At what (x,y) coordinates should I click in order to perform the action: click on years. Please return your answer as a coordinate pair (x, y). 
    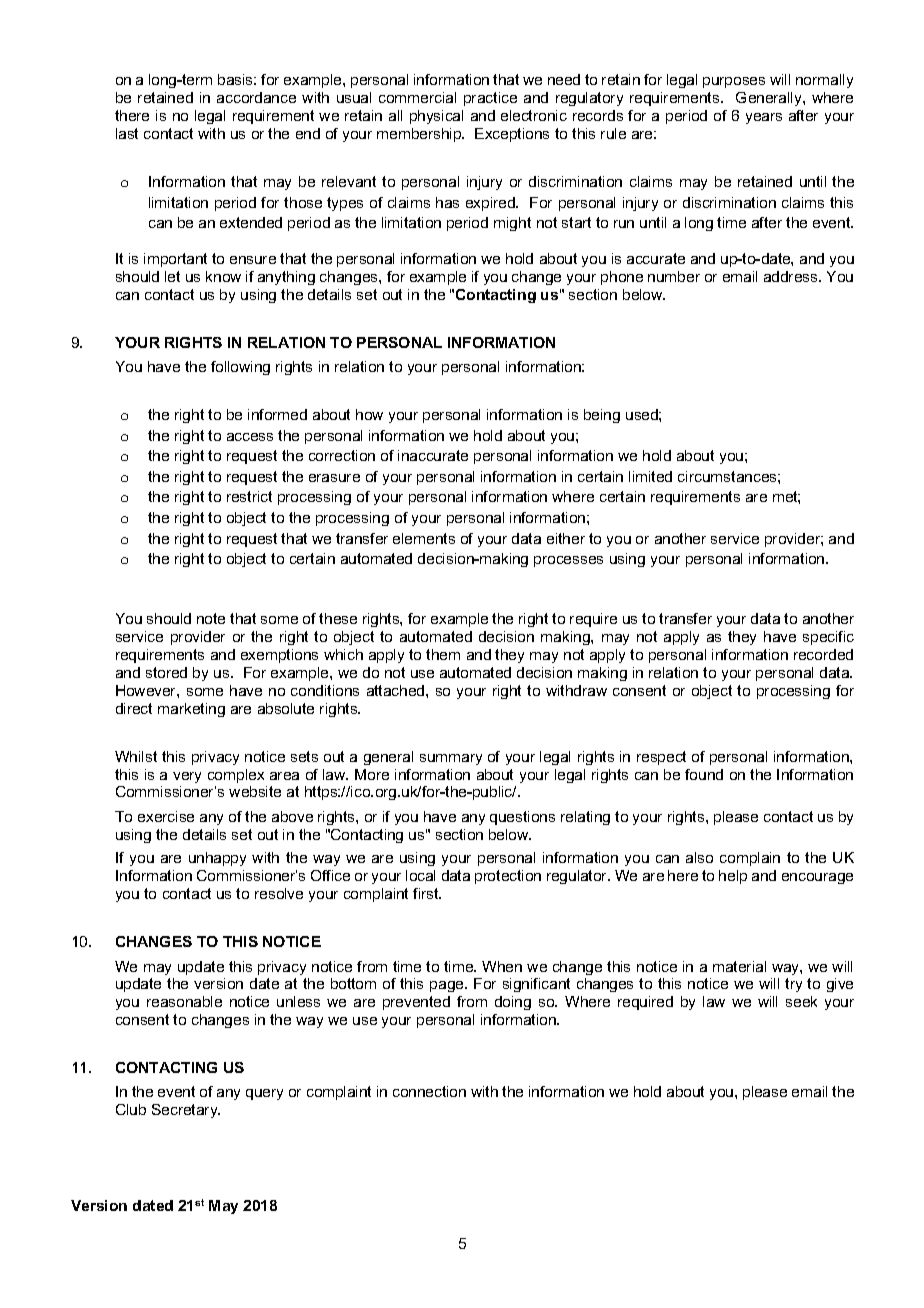
    Looking at the image, I should click on (764, 118).
